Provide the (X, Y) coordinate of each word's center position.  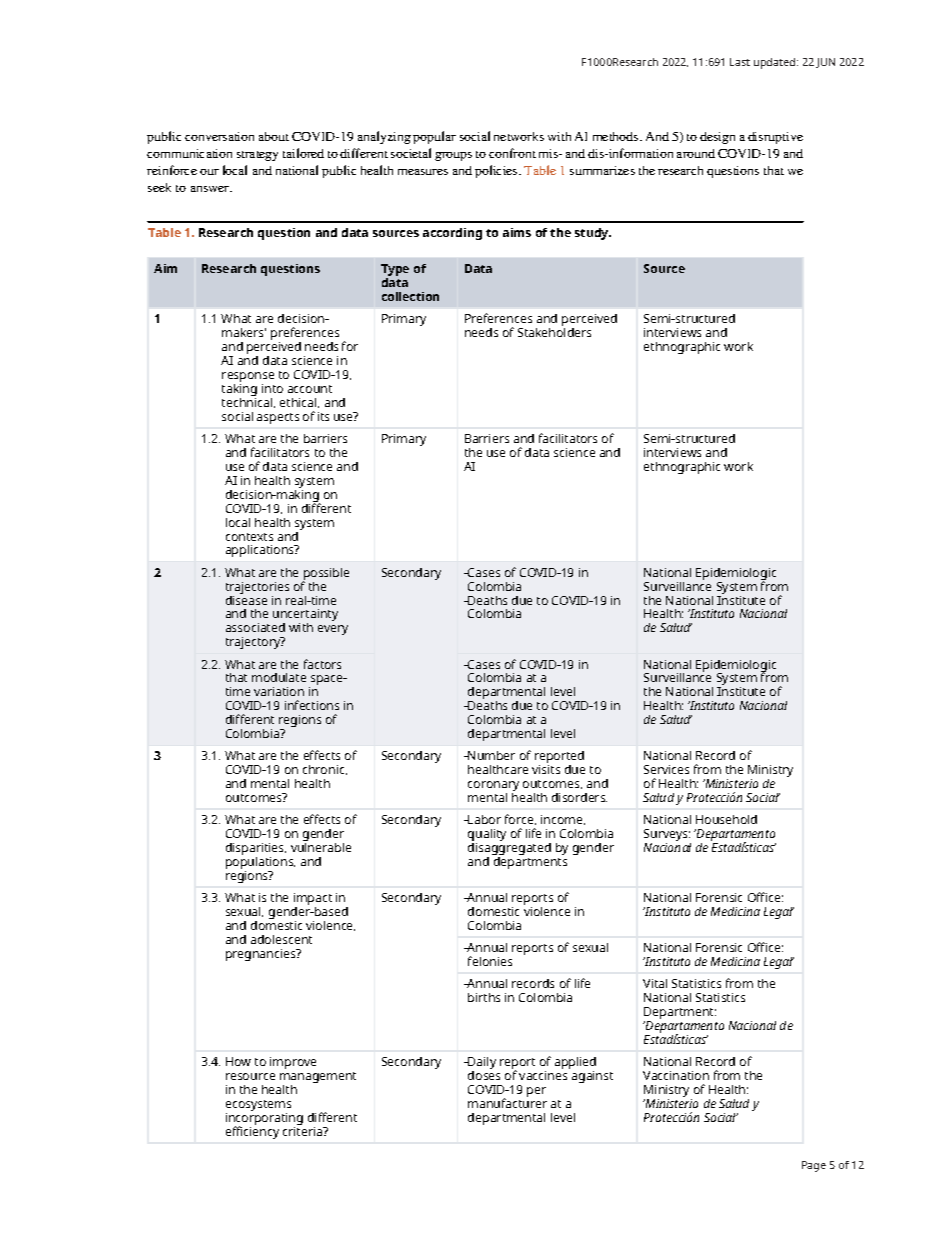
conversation (219, 136)
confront (512, 153)
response (248, 378)
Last (740, 62)
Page (814, 1166)
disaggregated (509, 850)
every (333, 630)
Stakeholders (554, 332)
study (593, 234)
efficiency (252, 1132)
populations (260, 864)
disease (246, 599)
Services (666, 769)
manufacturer (507, 1103)
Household (726, 819)
